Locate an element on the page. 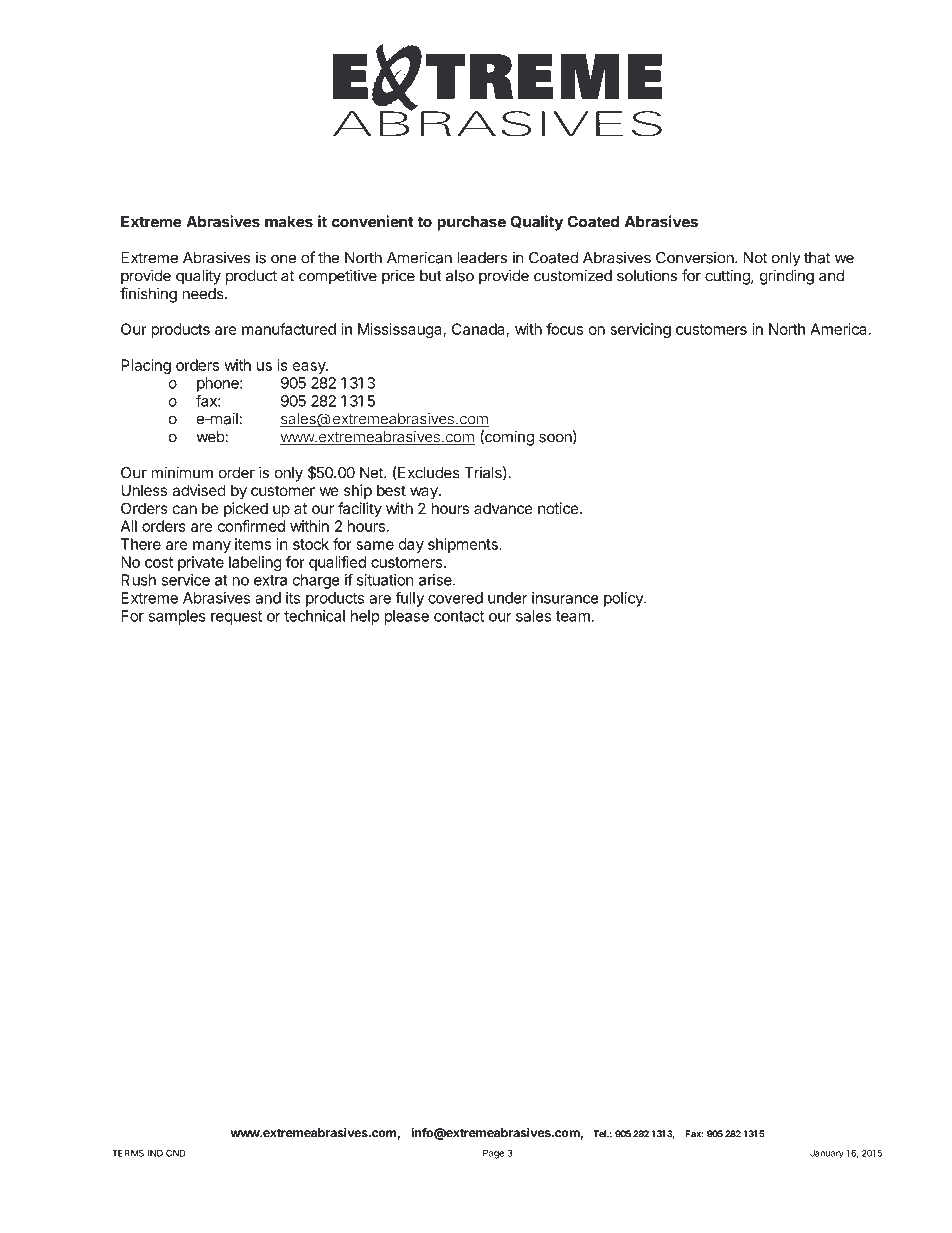 The width and height of the document is (952, 1233). needs is located at coordinates (204, 294).
